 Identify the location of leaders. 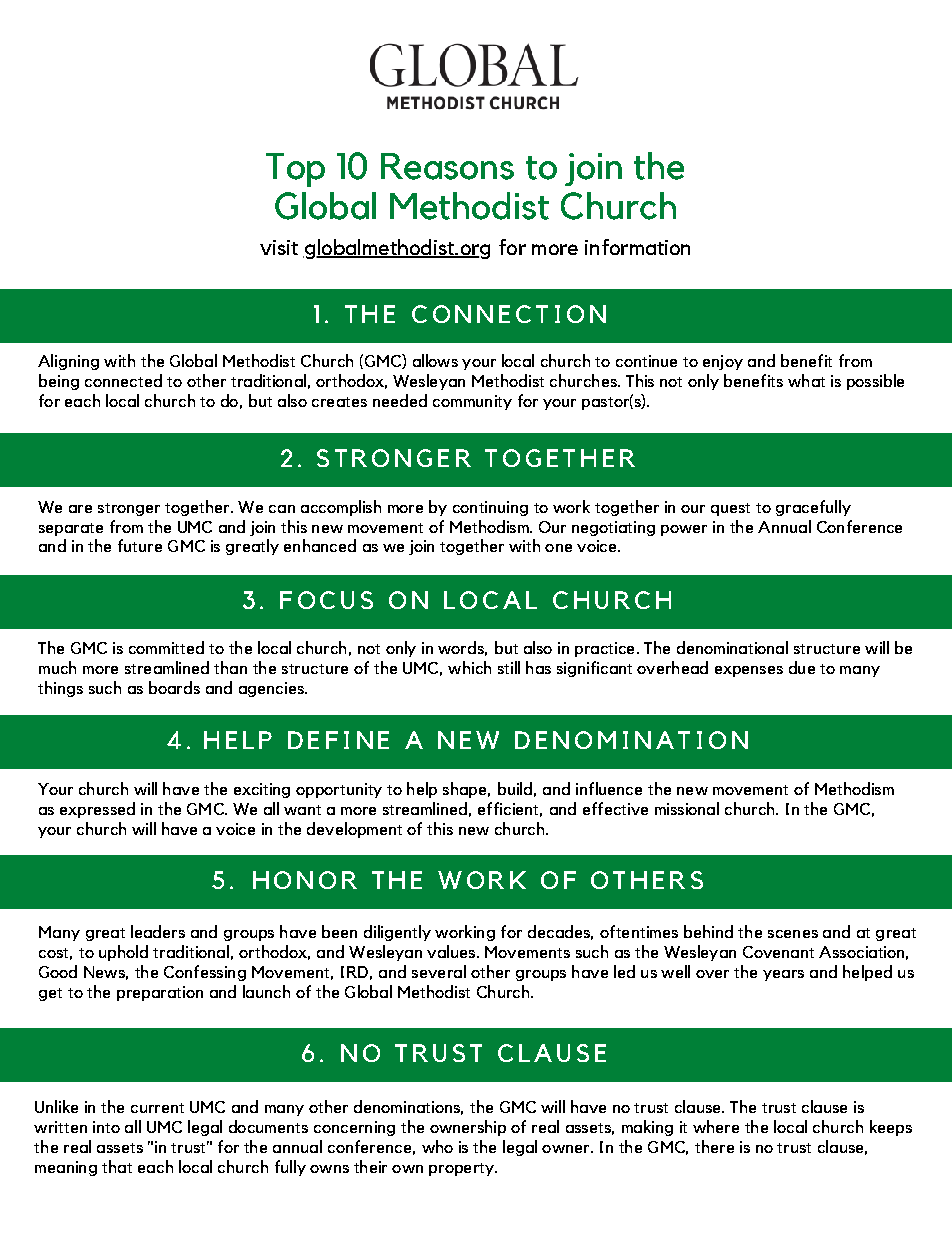
(158, 931).
